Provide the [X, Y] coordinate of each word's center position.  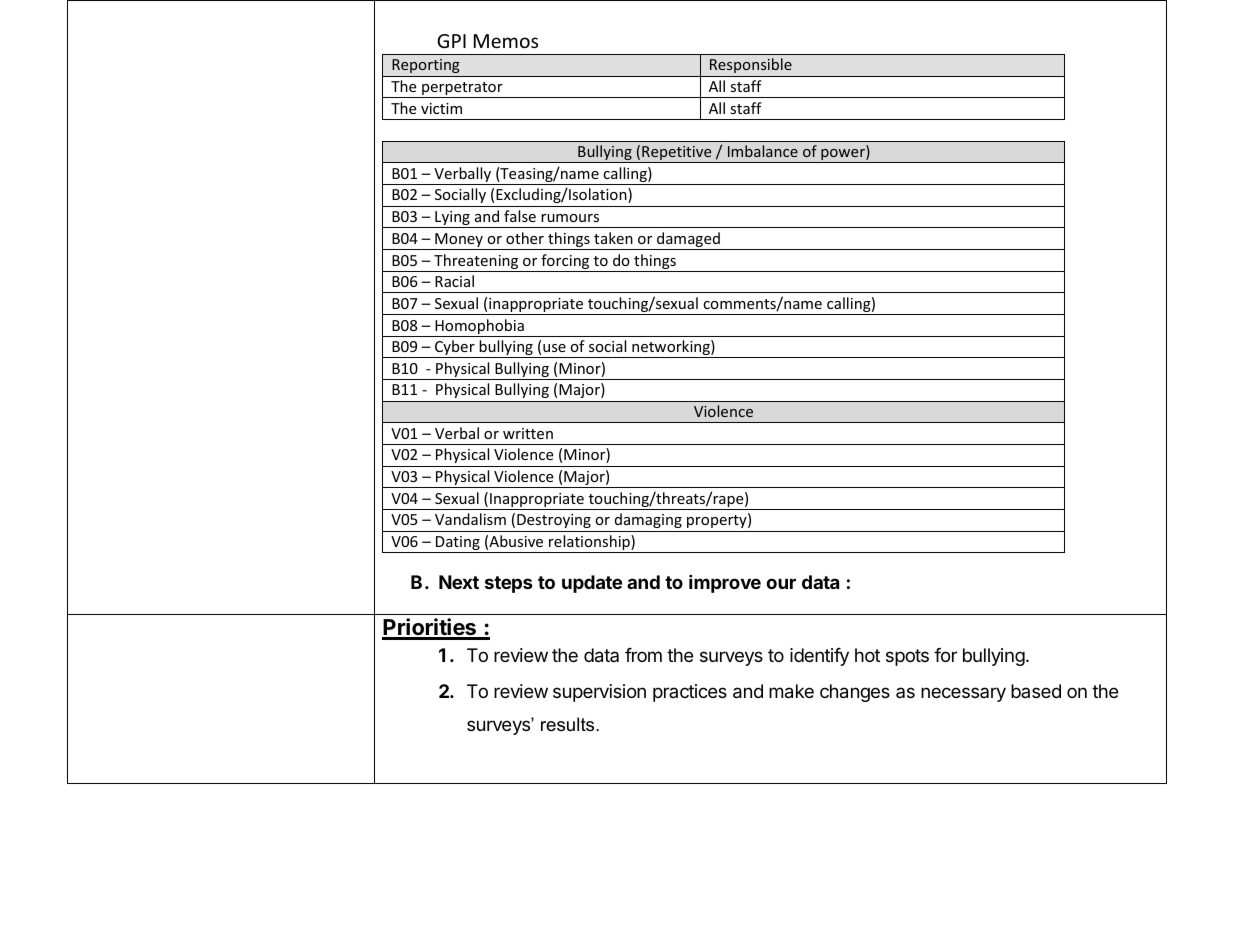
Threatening [476, 263]
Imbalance [763, 151]
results [569, 724]
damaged [688, 241]
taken [613, 238]
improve [725, 583]
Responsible [751, 65]
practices [690, 693]
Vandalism [470, 519]
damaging [648, 520]
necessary [963, 694]
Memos [506, 41]
